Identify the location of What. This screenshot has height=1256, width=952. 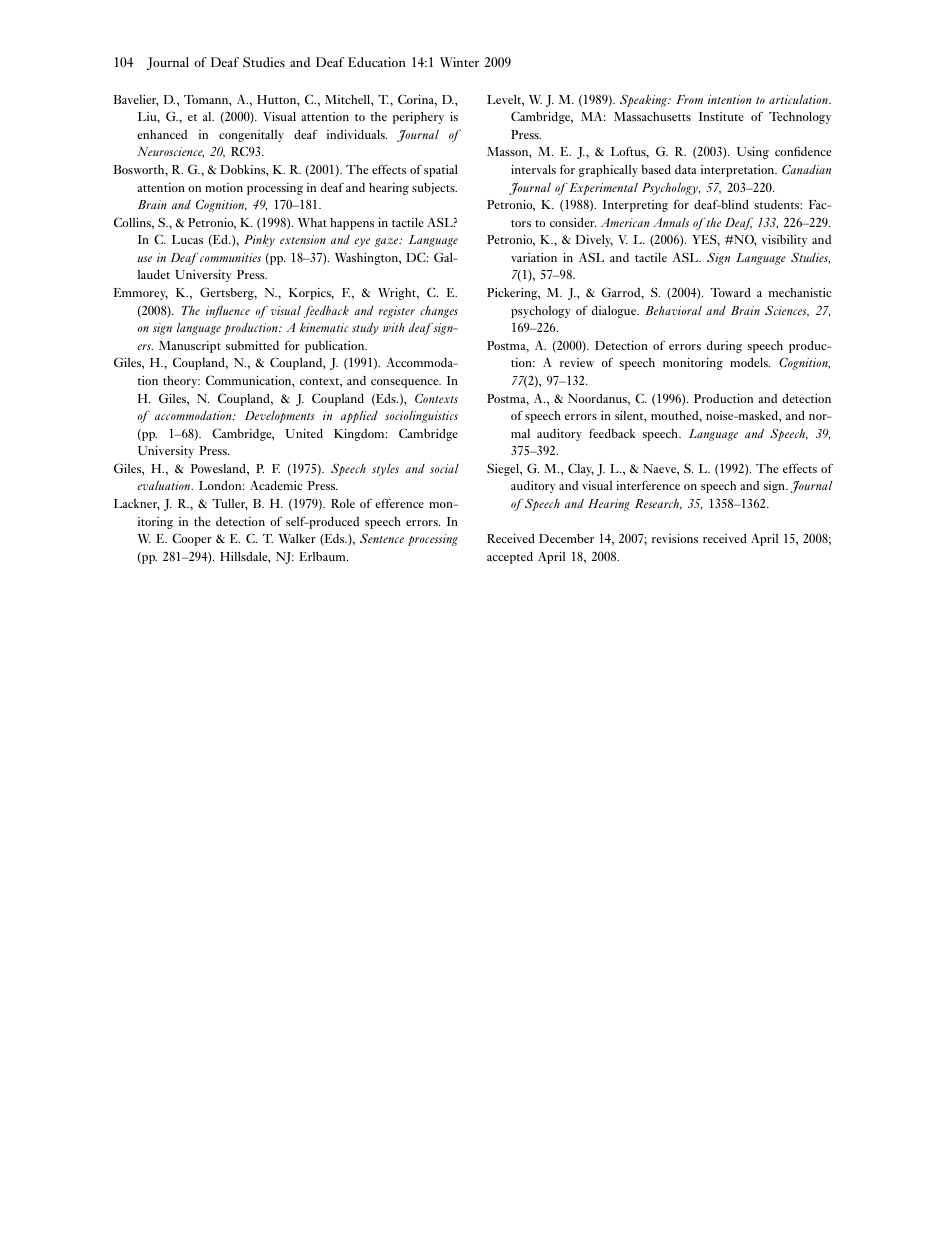
(312, 222).
